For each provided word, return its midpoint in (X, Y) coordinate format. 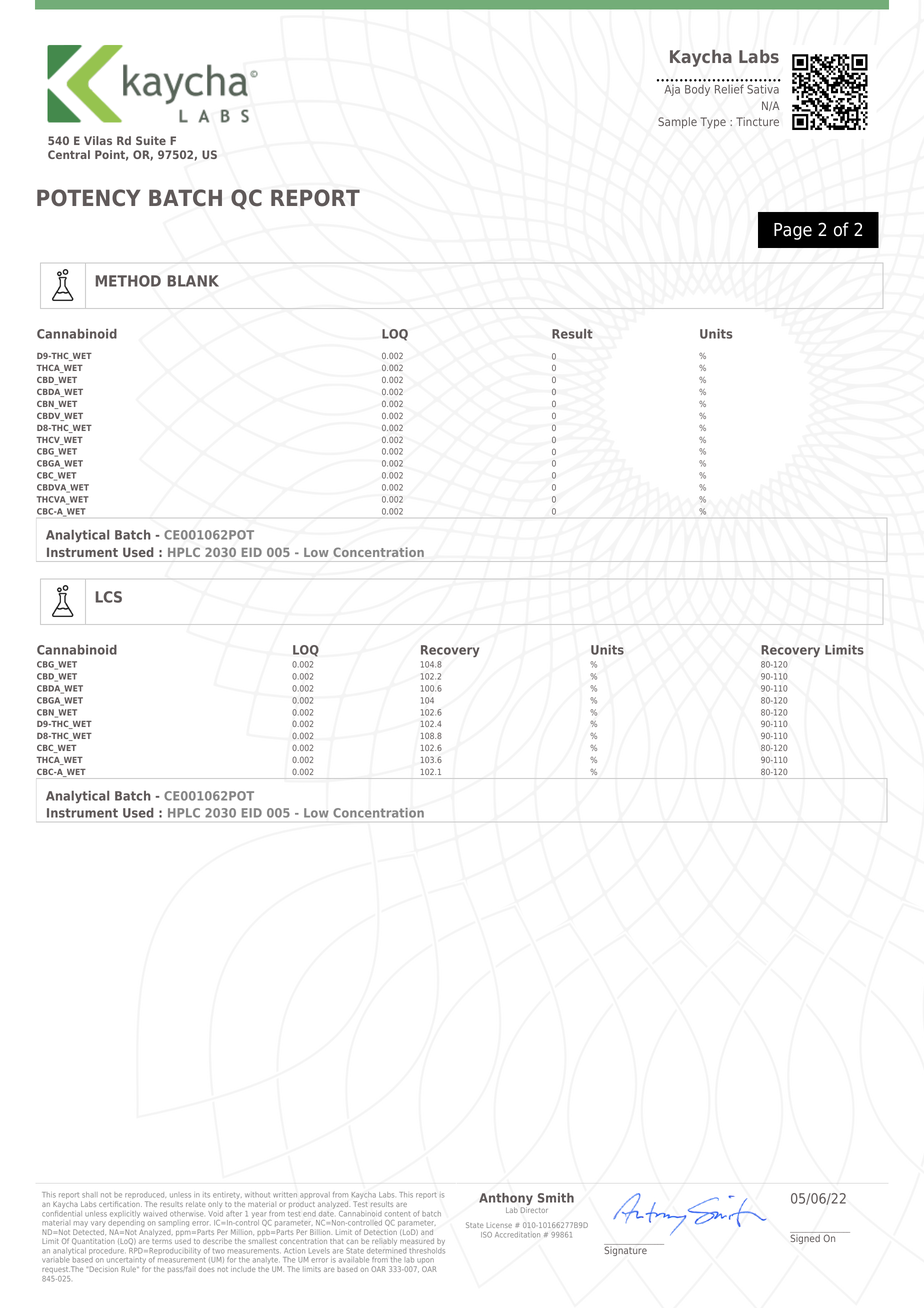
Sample (677, 123)
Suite (151, 140)
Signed (806, 1238)
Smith (556, 1198)
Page (793, 231)
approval (316, 1197)
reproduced (145, 1197)
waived (155, 1214)
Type (713, 123)
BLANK (193, 281)
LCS (109, 597)
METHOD (128, 281)
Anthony (506, 1200)
